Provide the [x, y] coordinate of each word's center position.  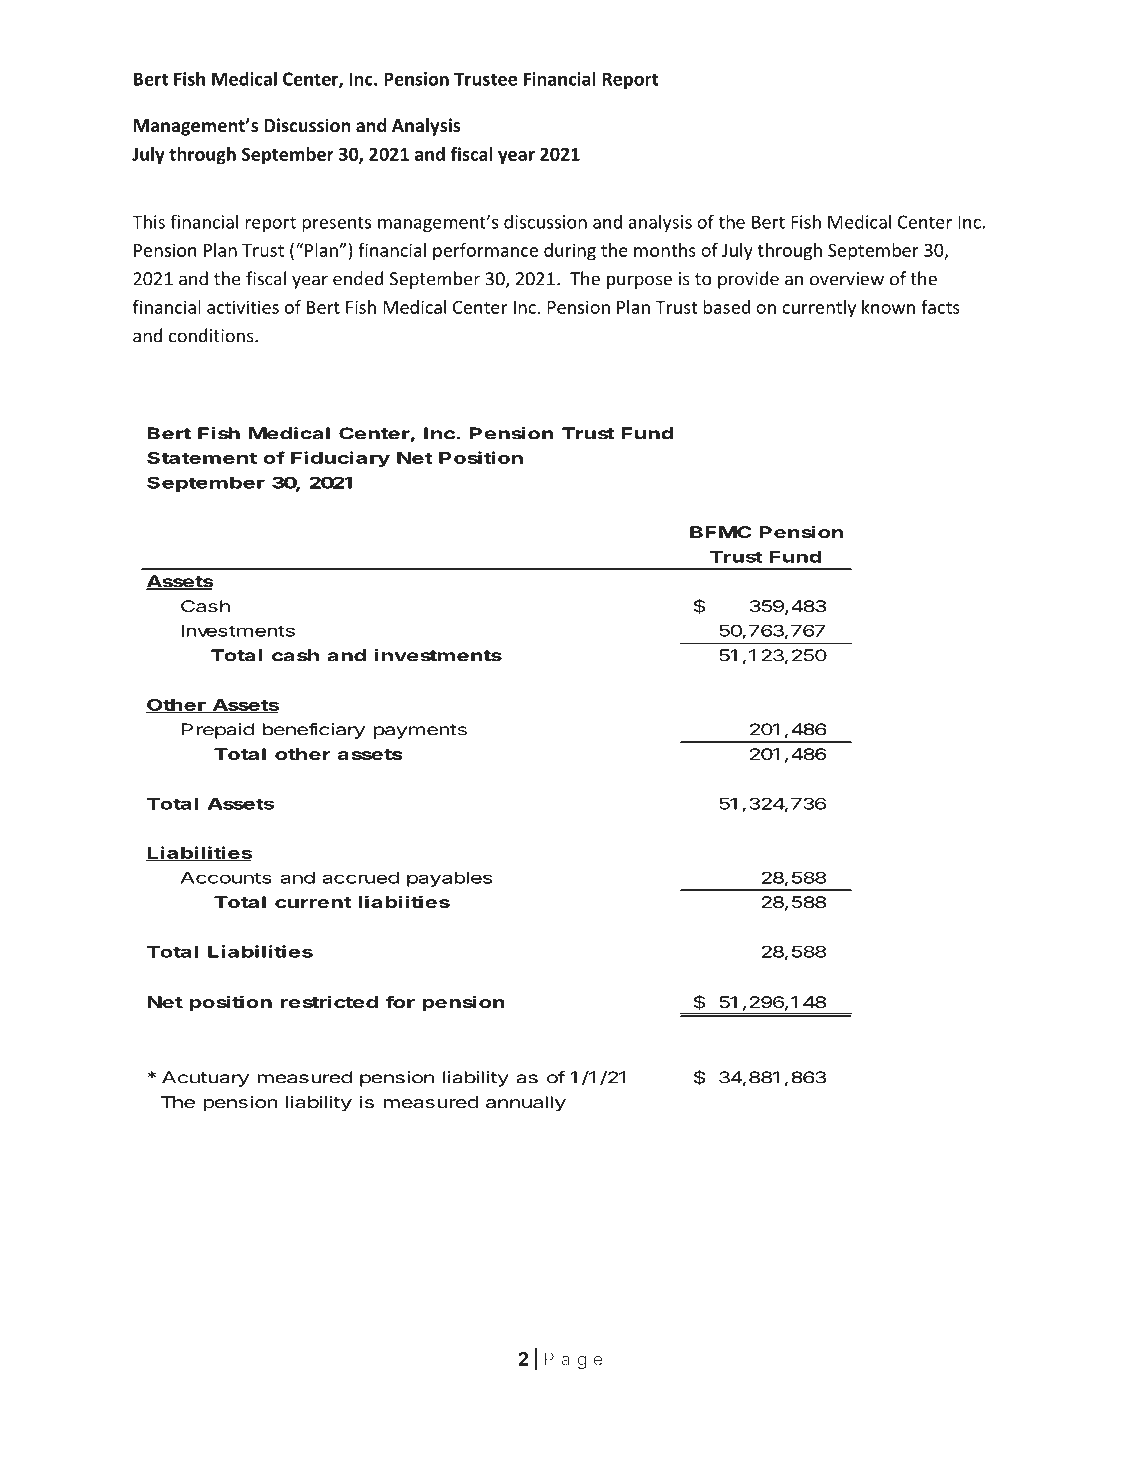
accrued [360, 878]
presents [336, 224]
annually [526, 1104]
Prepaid [218, 731]
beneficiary [313, 731]
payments [420, 731]
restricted [329, 1001]
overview [847, 279]
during [570, 252]
